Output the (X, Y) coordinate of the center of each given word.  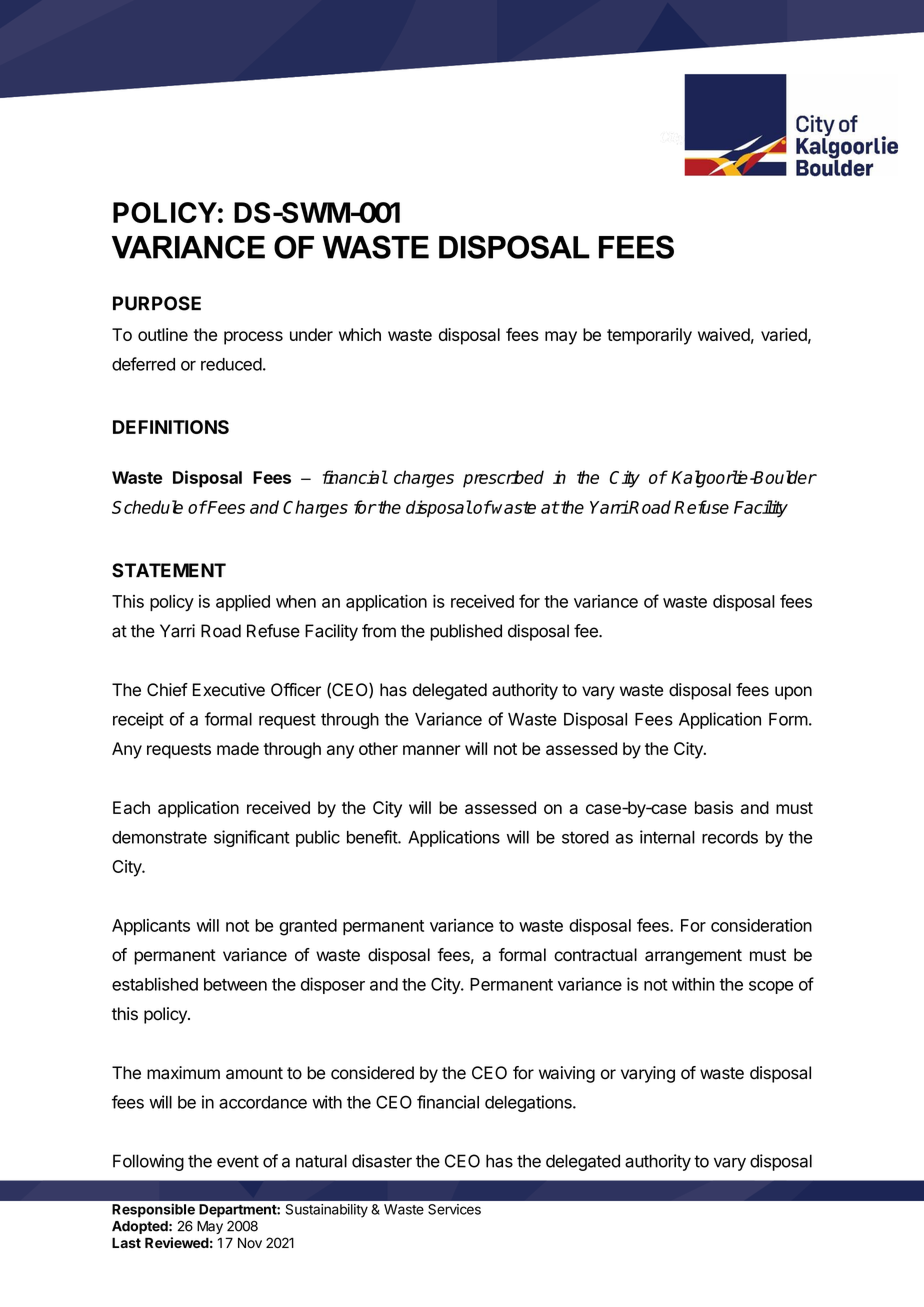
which (360, 334)
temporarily (649, 336)
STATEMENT (169, 570)
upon (793, 693)
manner (432, 750)
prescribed (503, 479)
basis (714, 807)
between (235, 984)
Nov (250, 1242)
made (238, 748)
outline (163, 334)
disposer (333, 985)
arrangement (693, 957)
